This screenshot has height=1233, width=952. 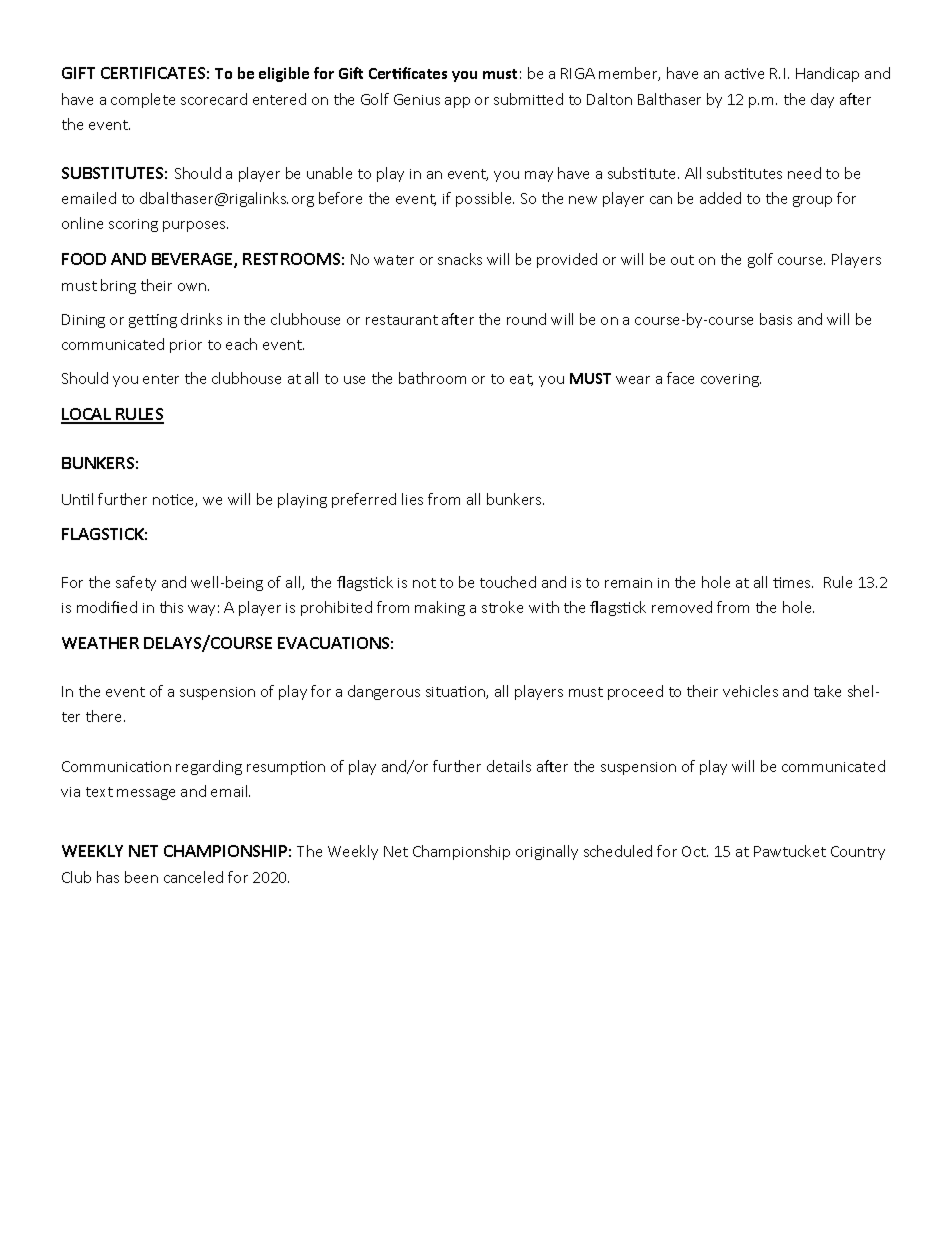 What do you see at coordinates (547, 852) in the screenshot?
I see `originally` at bounding box center [547, 852].
